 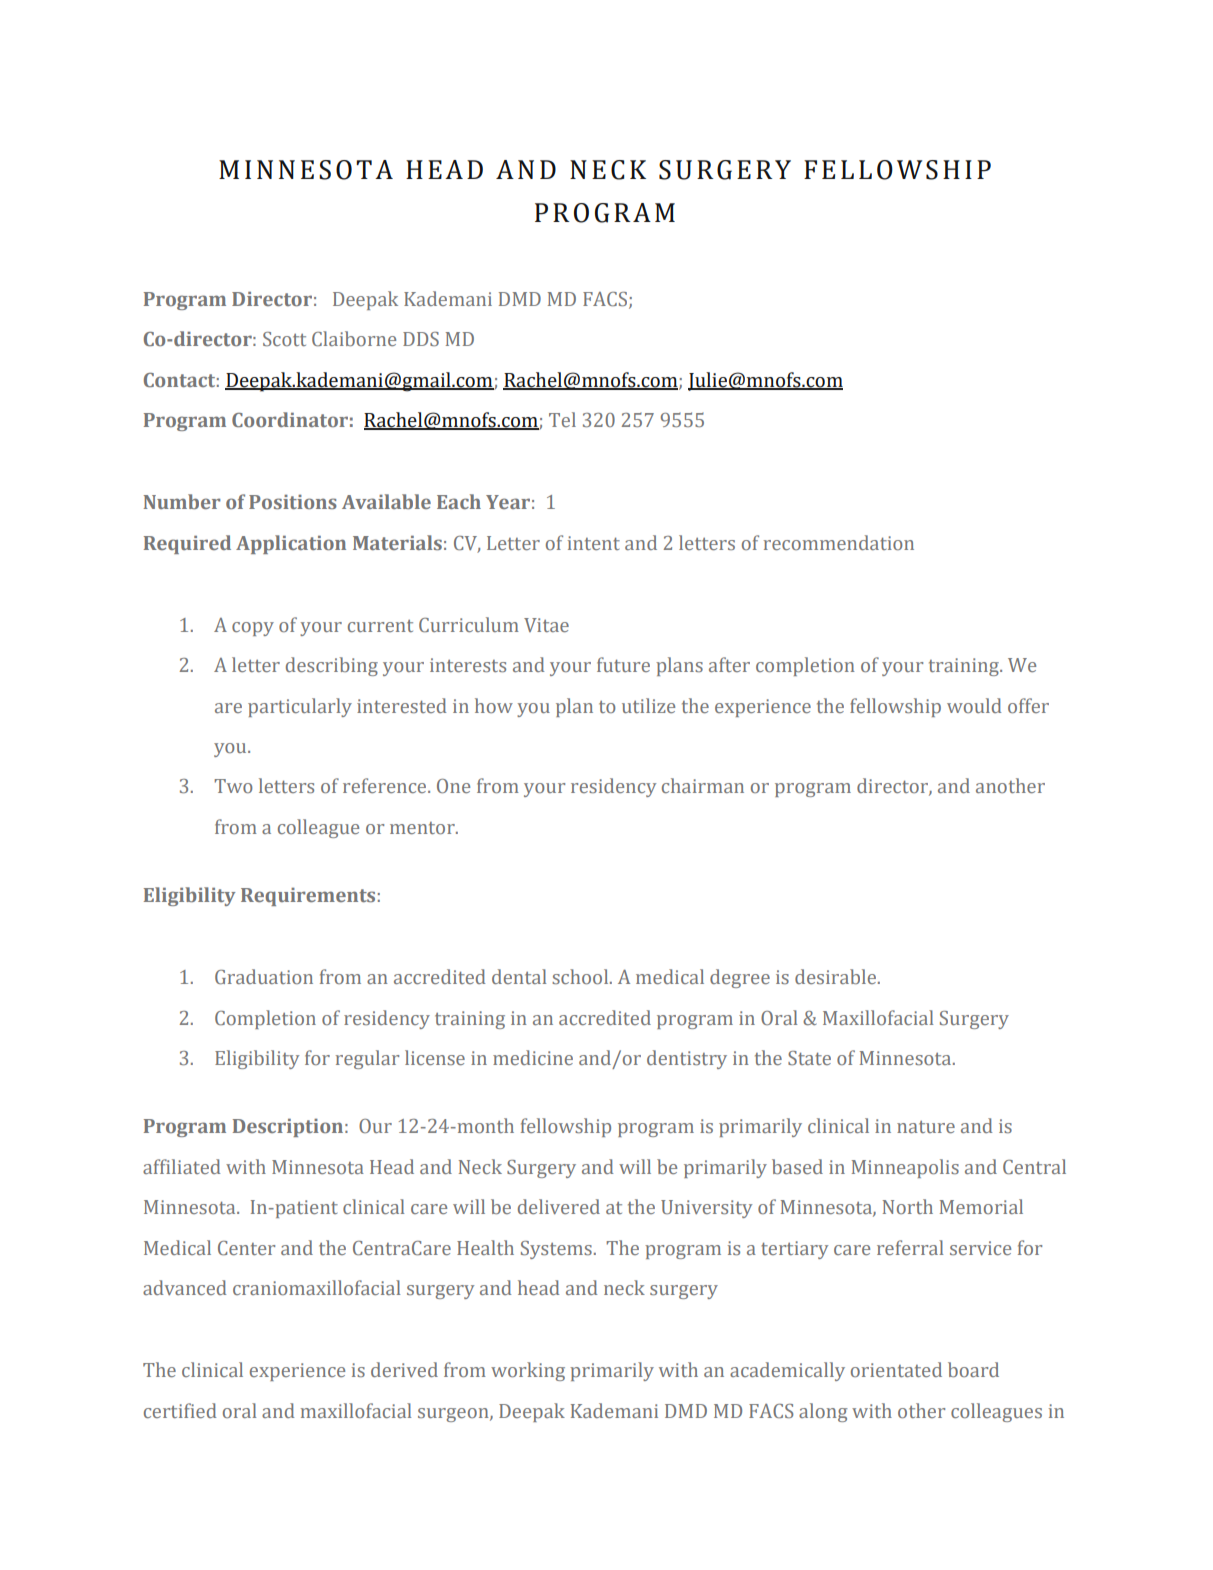 I want to click on working, so click(x=528, y=1371).
